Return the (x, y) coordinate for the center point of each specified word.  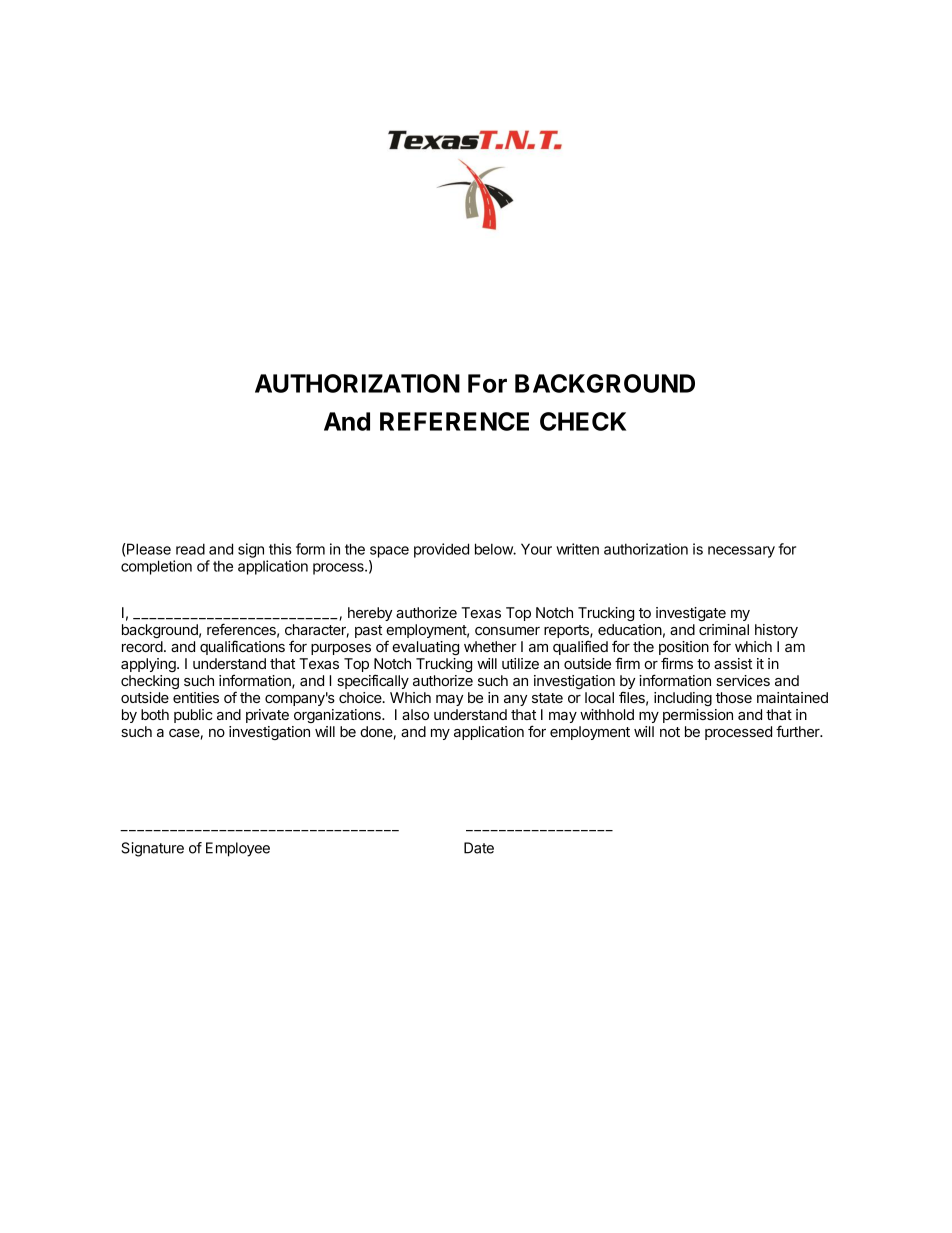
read (190, 549)
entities (196, 697)
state (547, 698)
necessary (741, 552)
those (734, 697)
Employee (238, 849)
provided (441, 550)
